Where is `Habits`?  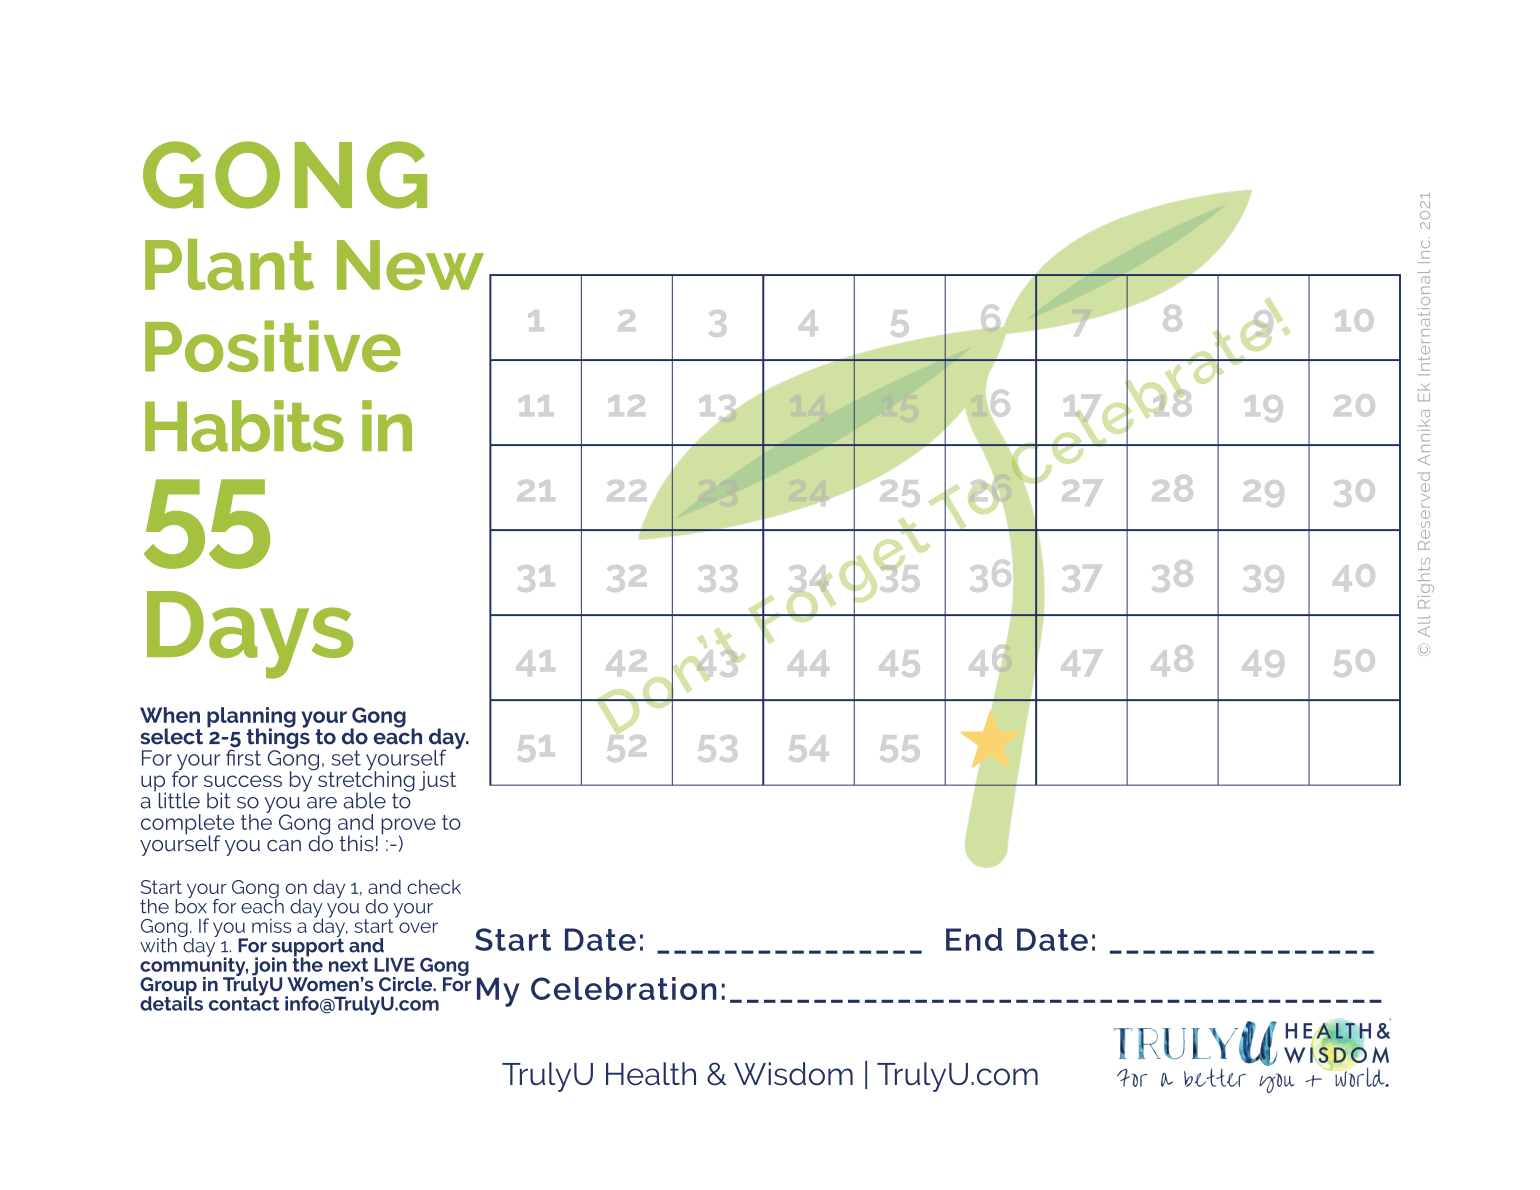
Habits is located at coordinates (244, 426).
